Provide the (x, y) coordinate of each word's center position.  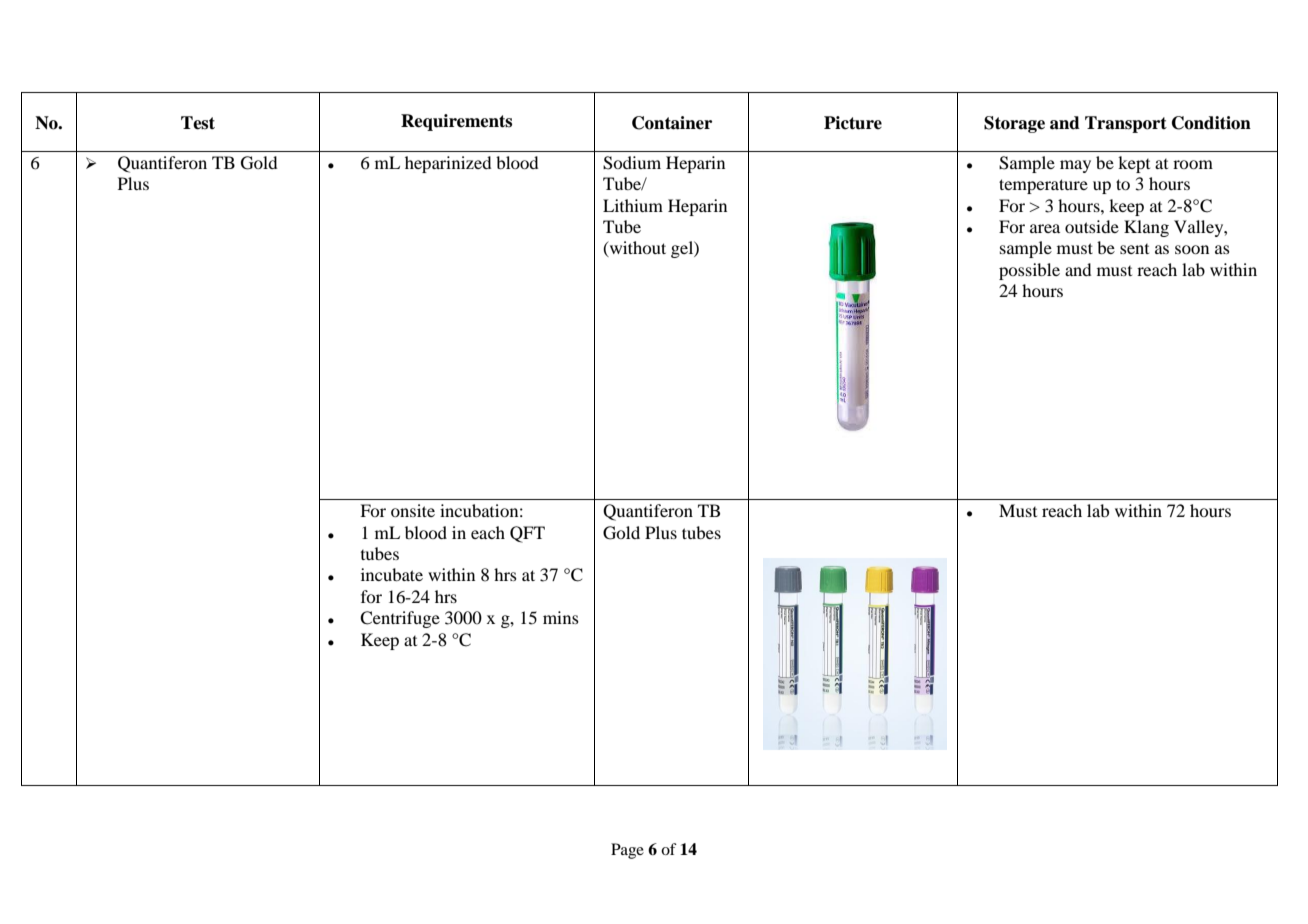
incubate (392, 574)
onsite (413, 510)
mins (561, 617)
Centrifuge (400, 619)
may (1075, 166)
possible (1029, 271)
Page (627, 851)
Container (672, 123)
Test (198, 123)
